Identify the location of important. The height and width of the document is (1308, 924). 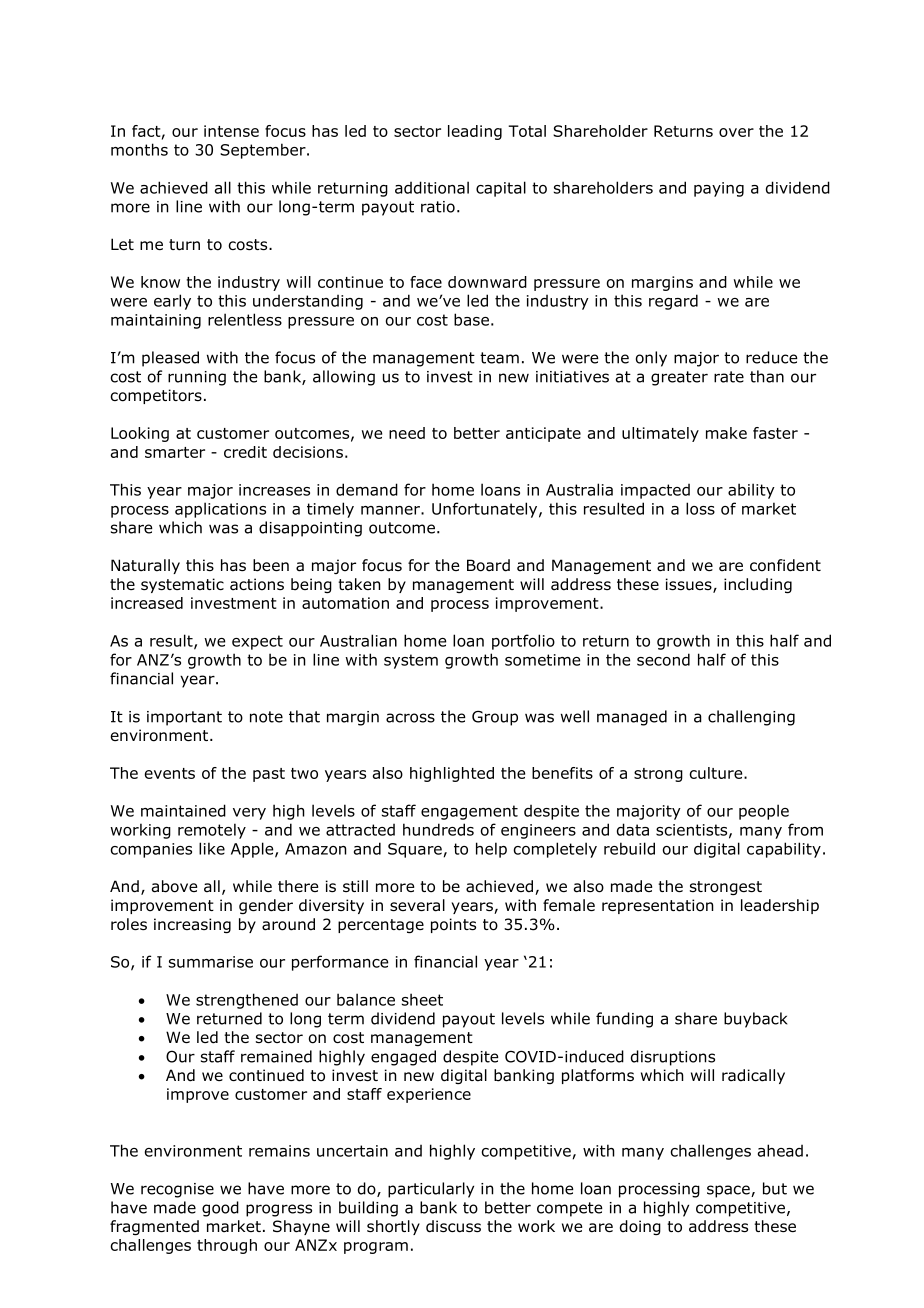
(184, 718).
